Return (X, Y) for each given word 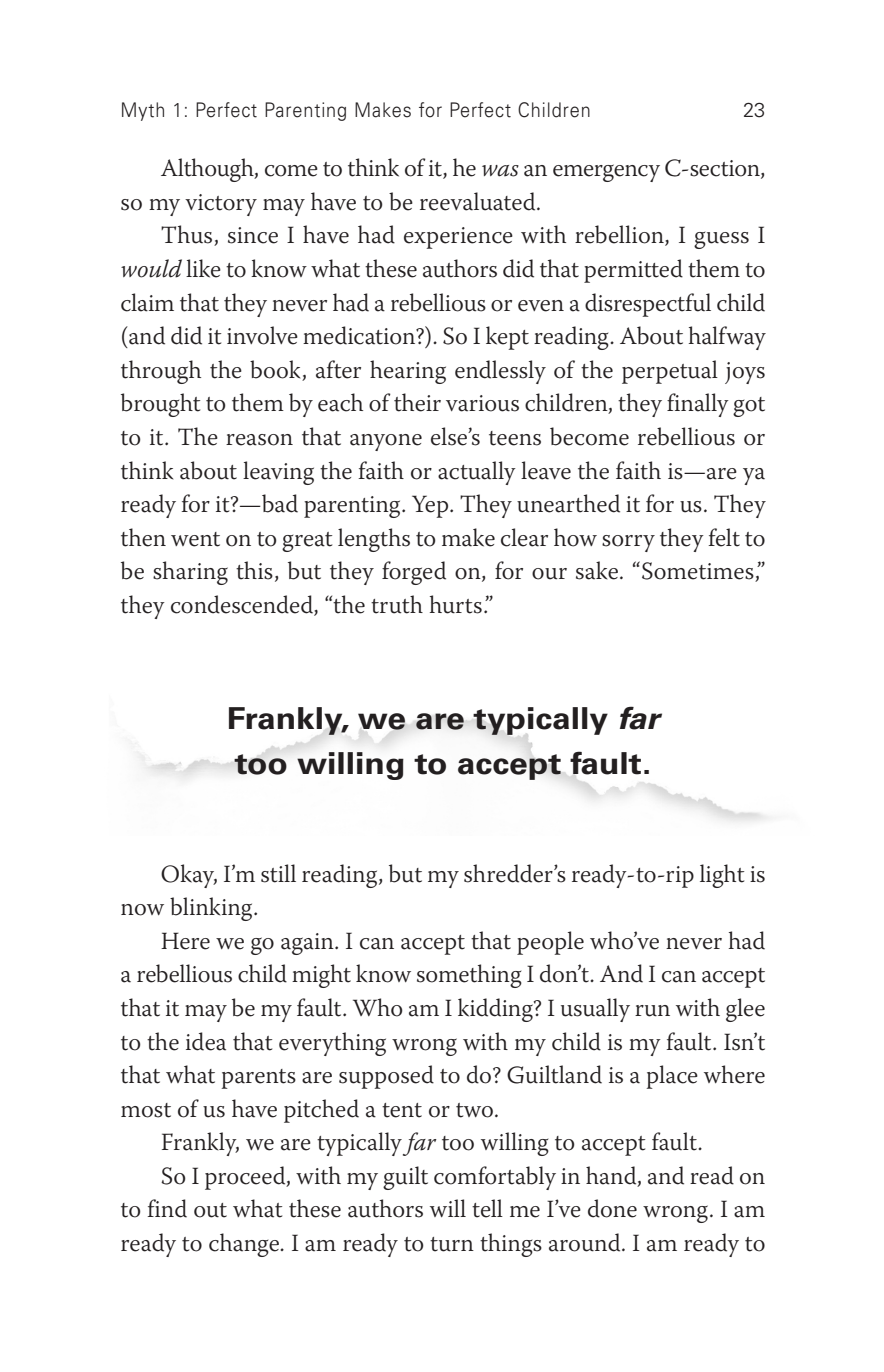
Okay (189, 876)
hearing (408, 372)
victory (221, 205)
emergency (606, 173)
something (469, 976)
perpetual (670, 372)
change (245, 1245)
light (722, 876)
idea (206, 1041)
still (278, 873)
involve (262, 335)
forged (414, 573)
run (652, 1011)
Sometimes (699, 572)
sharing (190, 573)
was (500, 171)
